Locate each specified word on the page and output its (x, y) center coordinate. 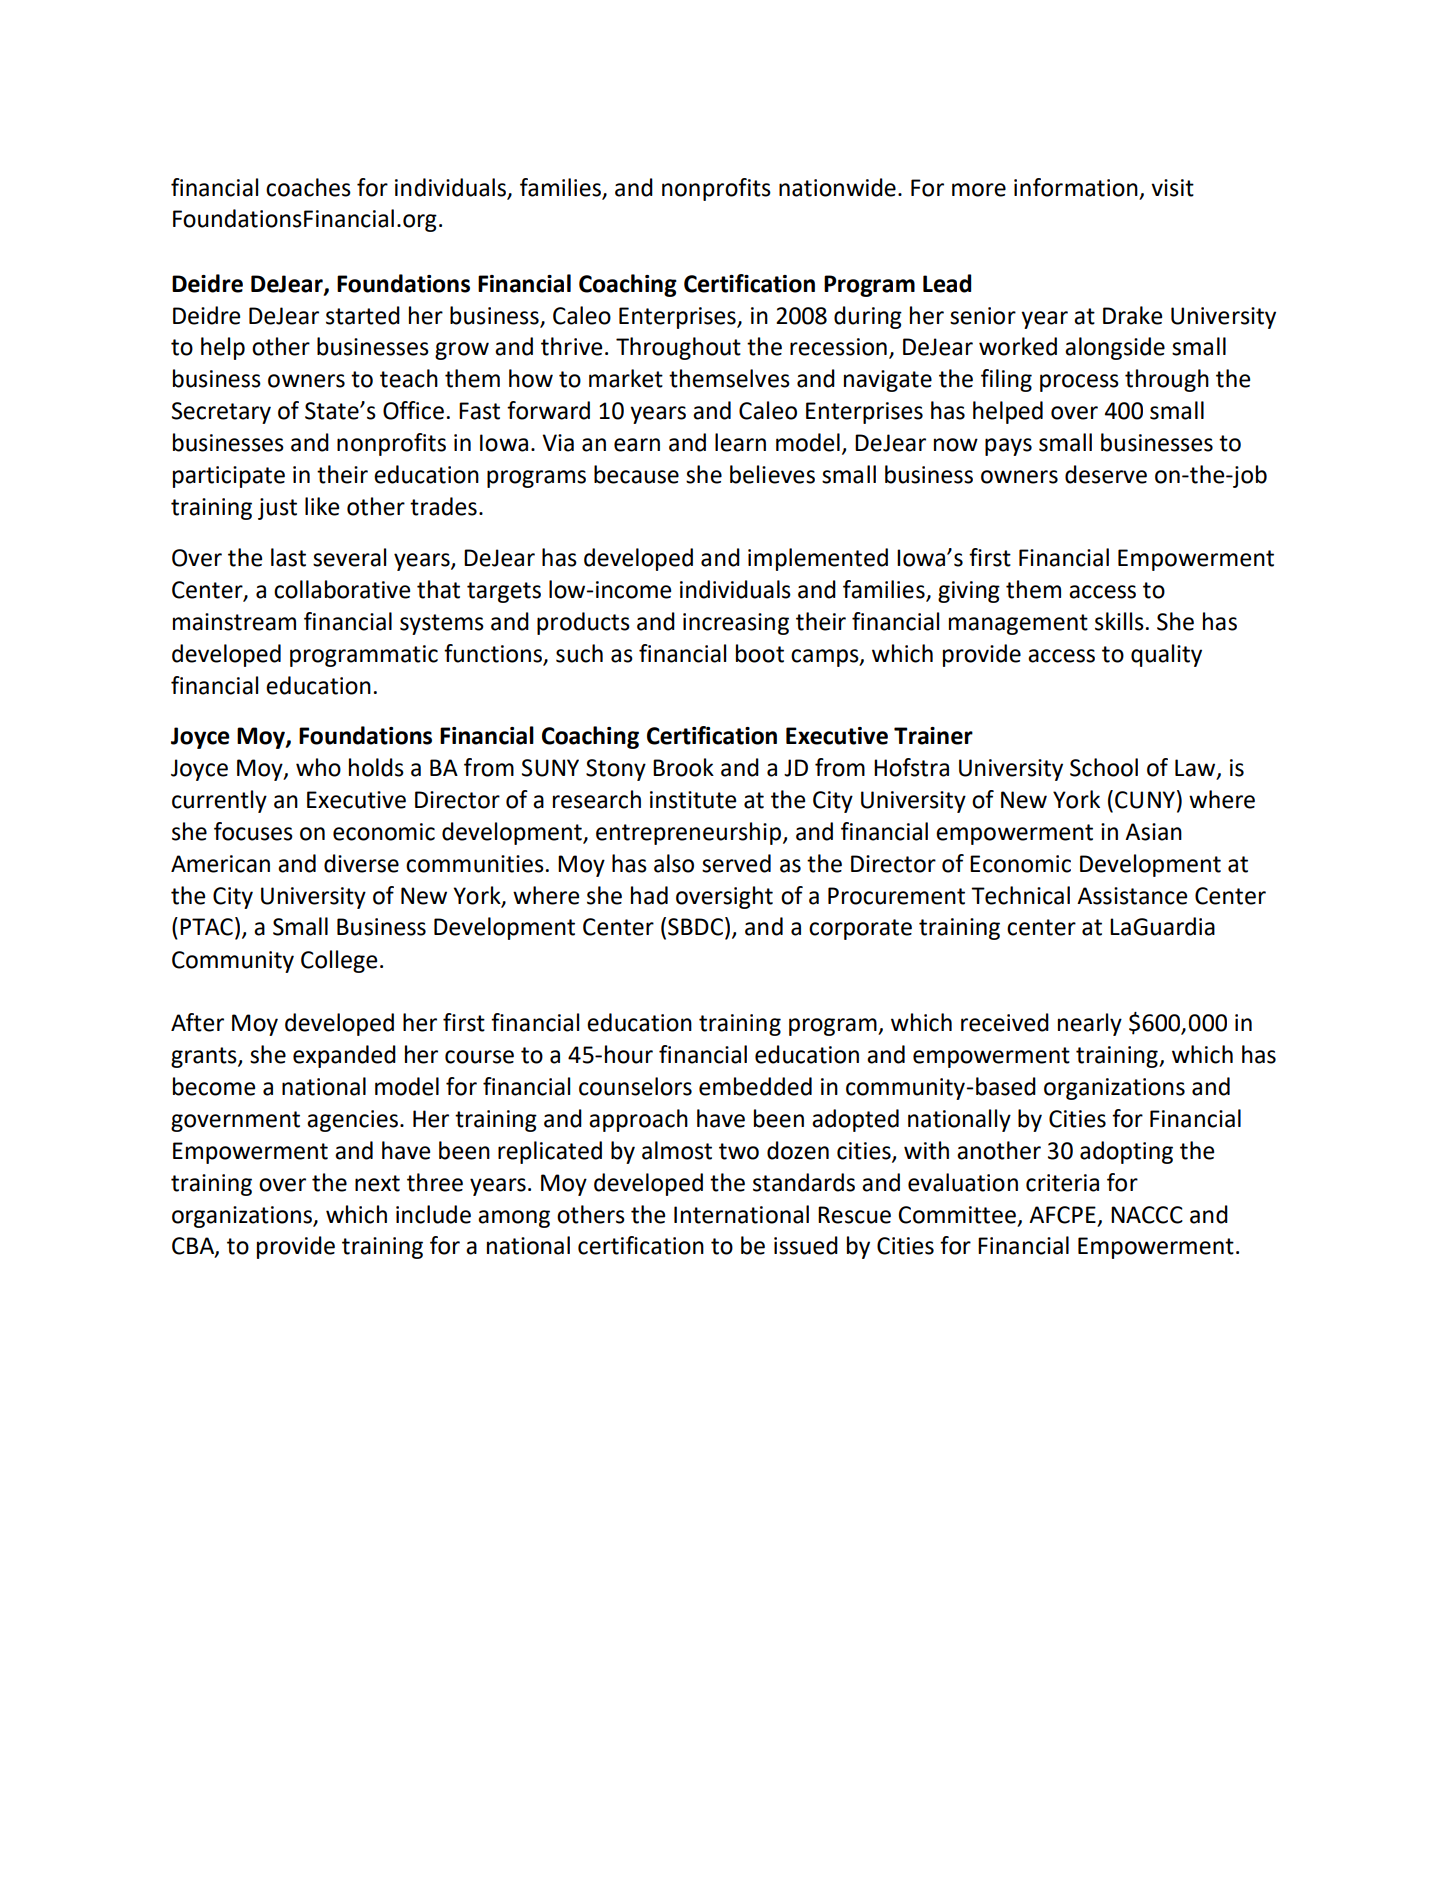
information (1076, 187)
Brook (683, 767)
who (318, 767)
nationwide (837, 187)
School (1104, 767)
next (377, 1183)
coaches (308, 187)
